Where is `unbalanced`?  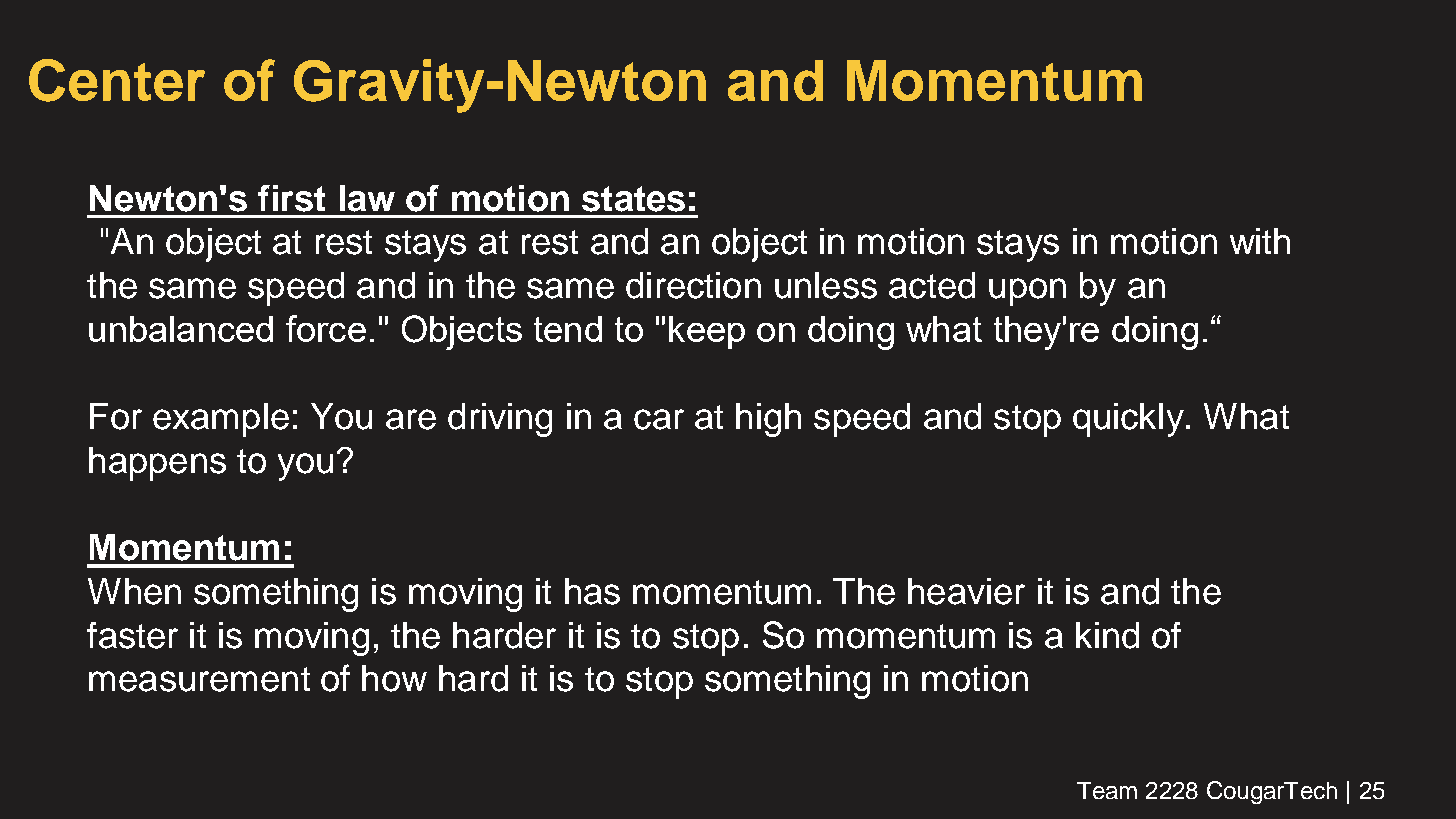
unbalanced is located at coordinates (181, 329).
